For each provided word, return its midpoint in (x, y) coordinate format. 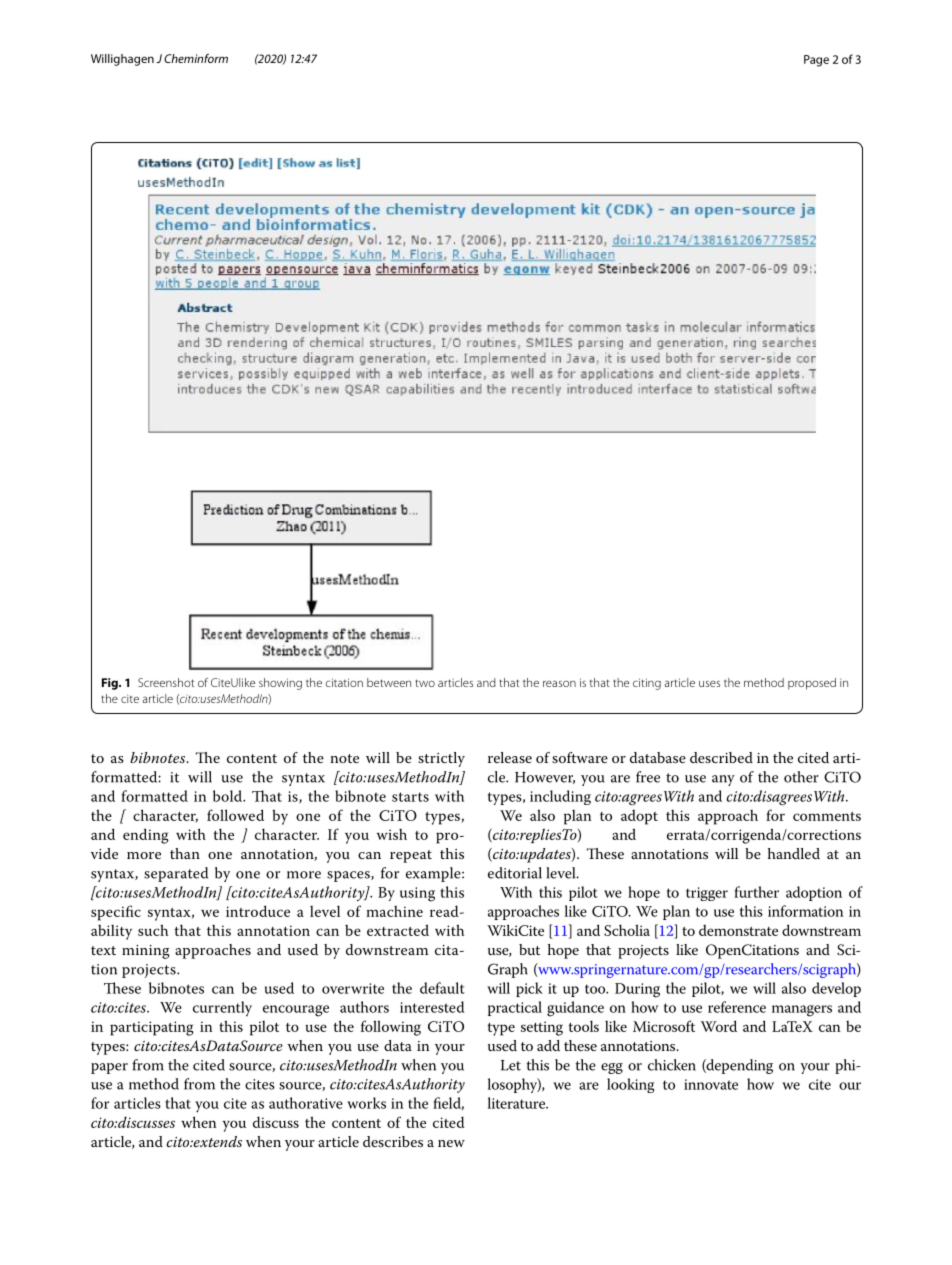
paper (109, 1068)
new (451, 1143)
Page (816, 61)
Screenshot (166, 682)
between (389, 682)
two (425, 683)
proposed (812, 684)
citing (647, 684)
